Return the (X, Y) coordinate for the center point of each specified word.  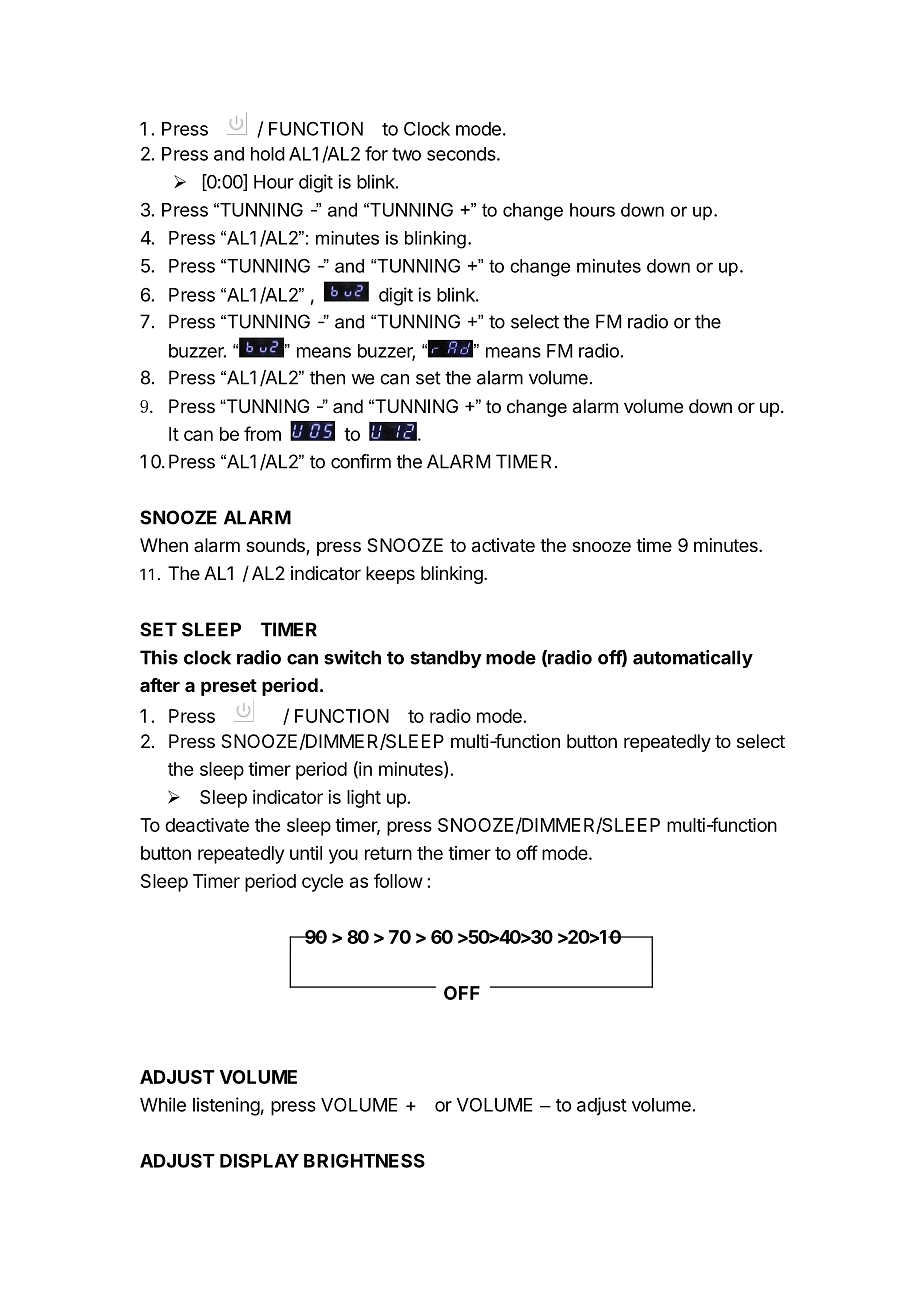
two (406, 154)
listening (226, 1106)
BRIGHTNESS (364, 1160)
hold (268, 154)
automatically (693, 659)
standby (446, 659)
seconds (462, 154)
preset (229, 687)
